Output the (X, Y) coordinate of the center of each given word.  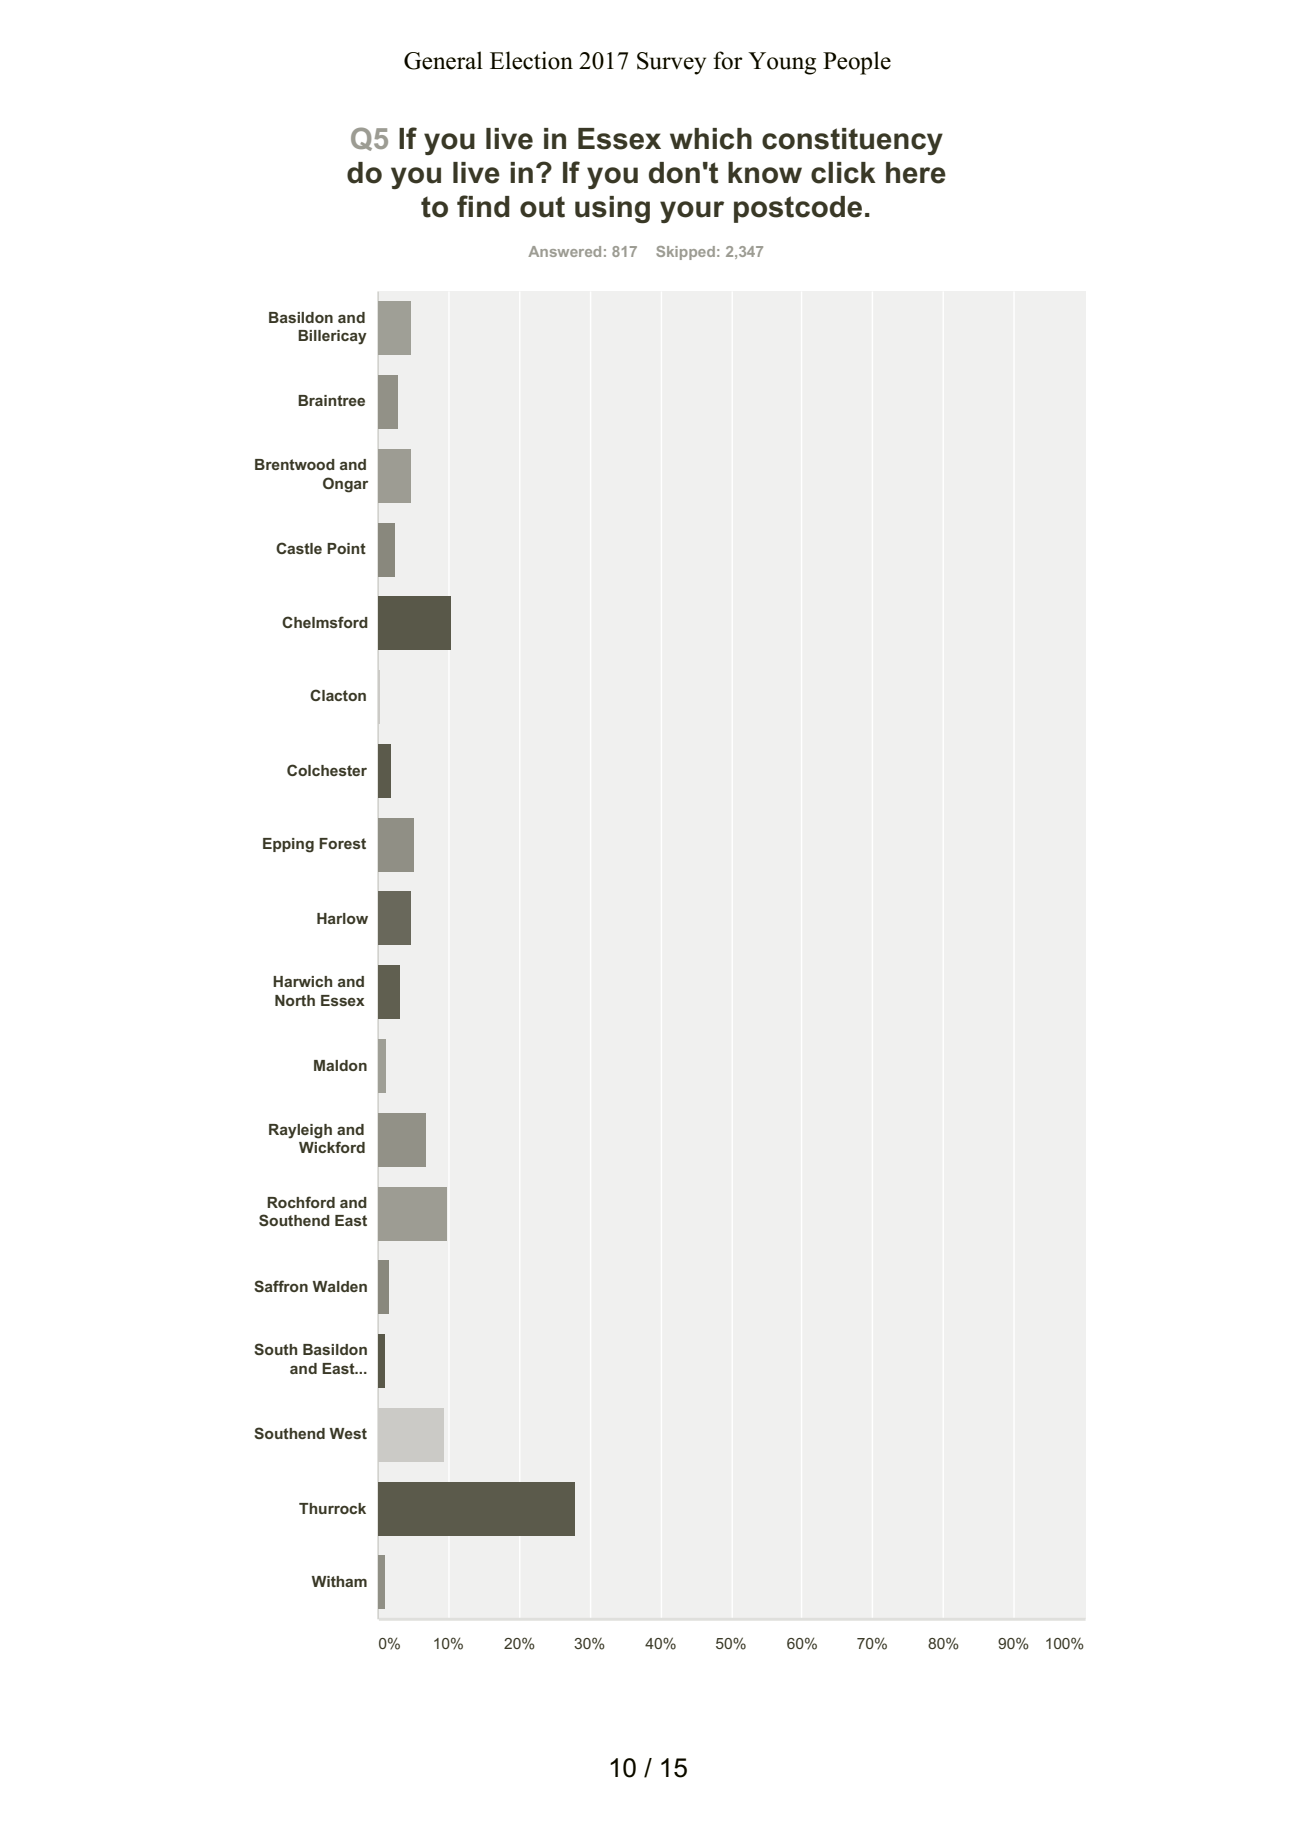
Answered (564, 251)
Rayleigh (300, 1131)
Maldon (340, 1065)
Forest (342, 843)
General (443, 60)
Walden (340, 1286)
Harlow (342, 918)
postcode (798, 209)
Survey (671, 63)
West (348, 1433)
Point (346, 548)
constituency (852, 141)
